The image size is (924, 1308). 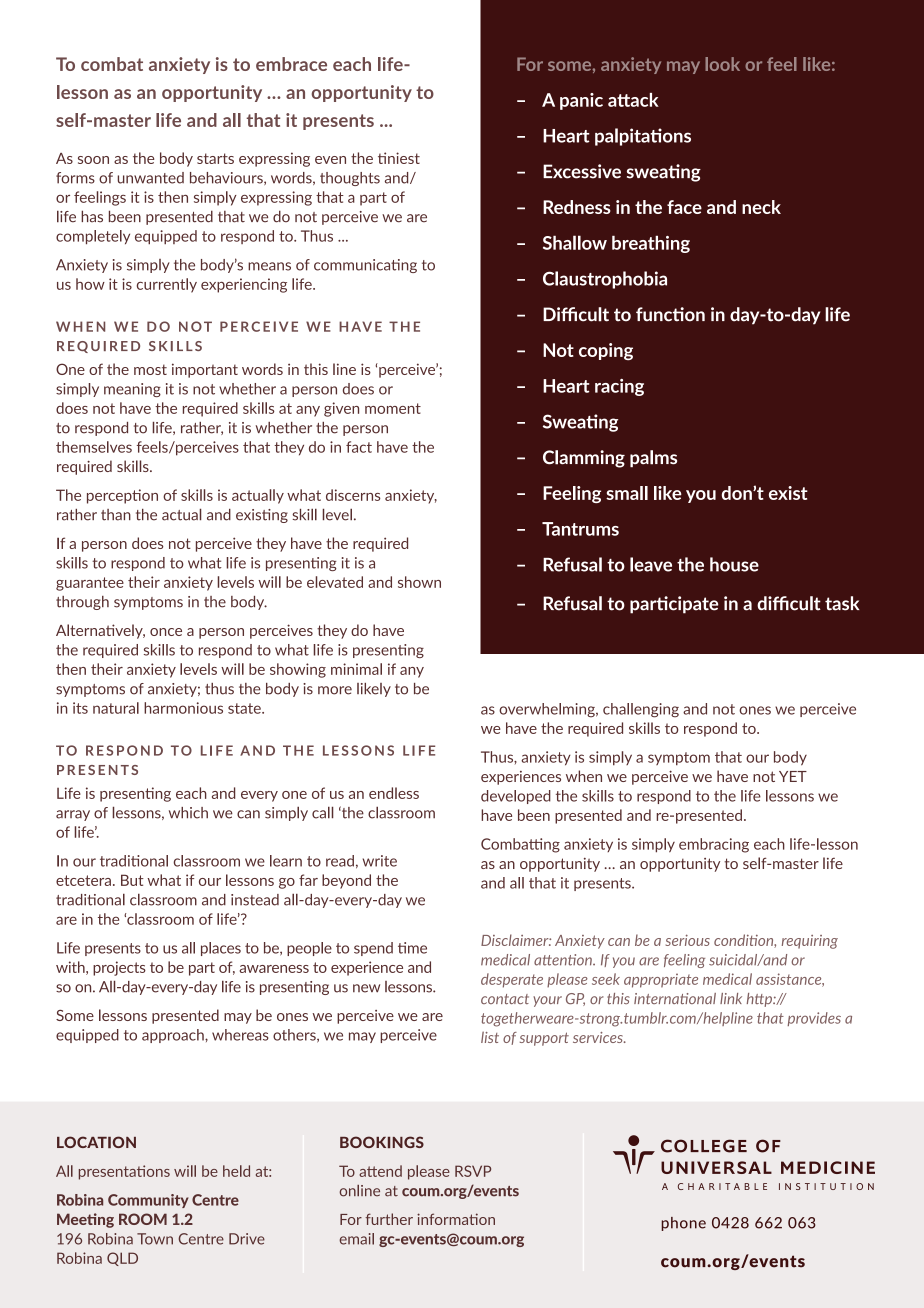 What do you see at coordinates (670, 314) in the page?
I see `function` at bounding box center [670, 314].
